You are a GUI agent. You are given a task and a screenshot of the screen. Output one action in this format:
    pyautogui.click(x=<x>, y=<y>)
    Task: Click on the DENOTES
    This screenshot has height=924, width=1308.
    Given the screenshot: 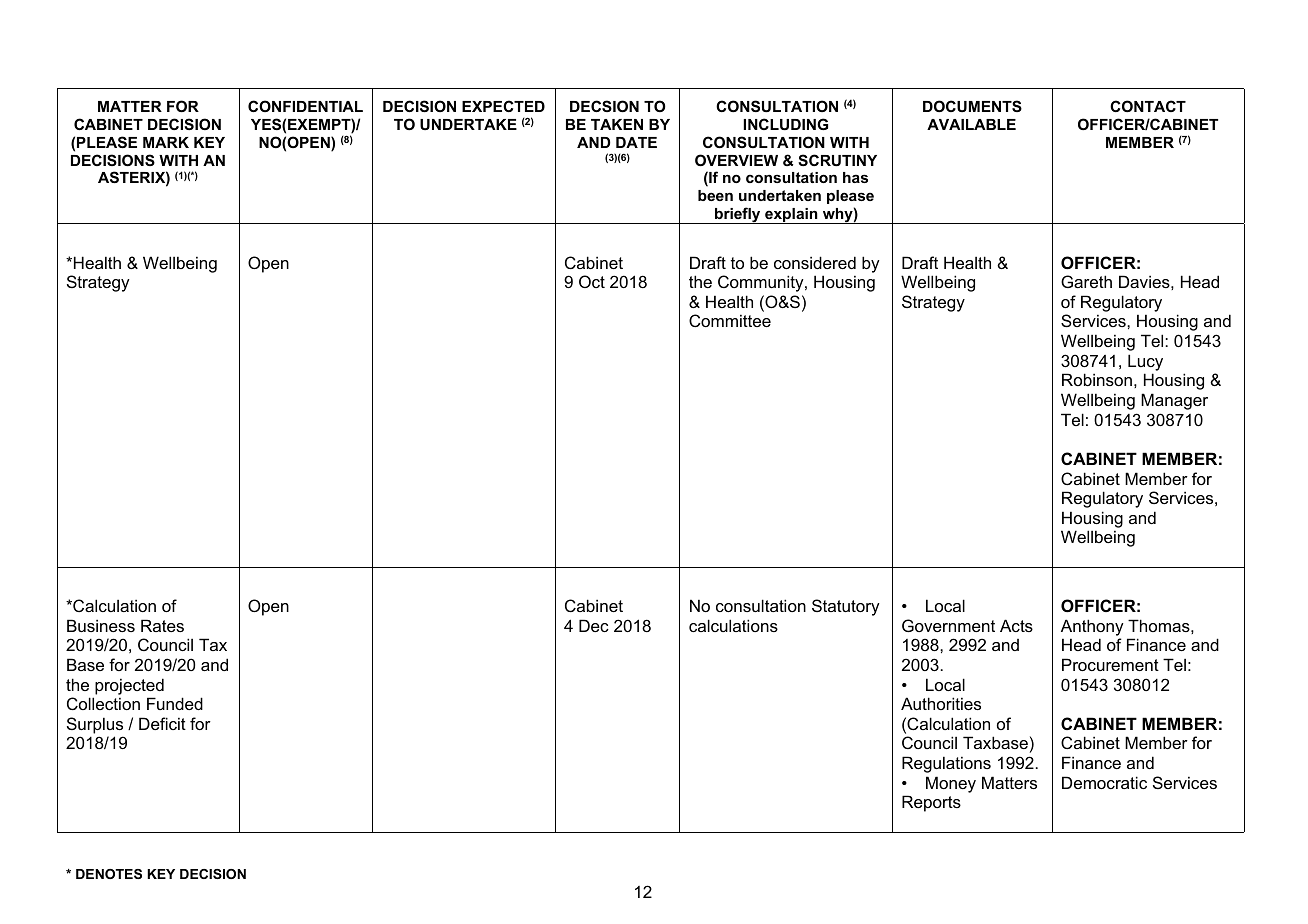 What is the action you would take?
    pyautogui.click(x=109, y=874)
